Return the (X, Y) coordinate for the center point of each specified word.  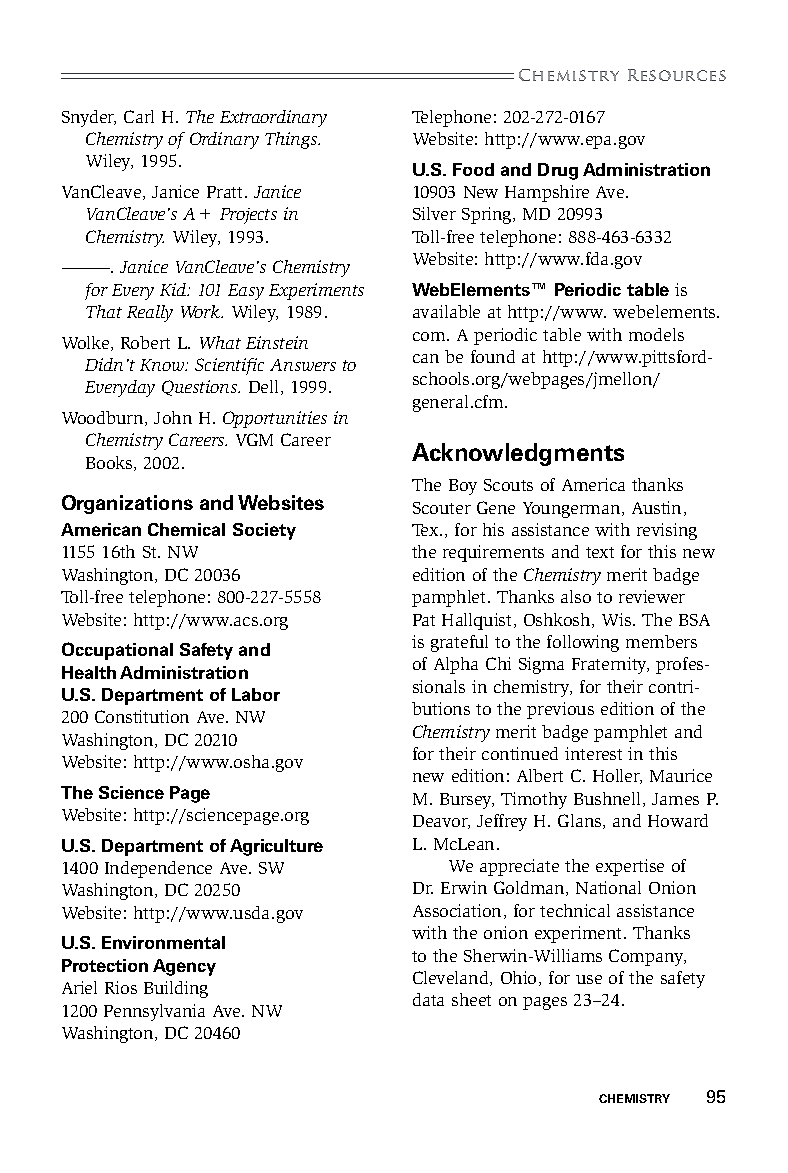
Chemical (186, 529)
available (446, 311)
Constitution (142, 716)
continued (520, 753)
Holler (617, 776)
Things (292, 140)
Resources (677, 75)
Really (150, 313)
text (600, 552)
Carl (139, 116)
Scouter (442, 508)
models (656, 334)
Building (176, 989)
